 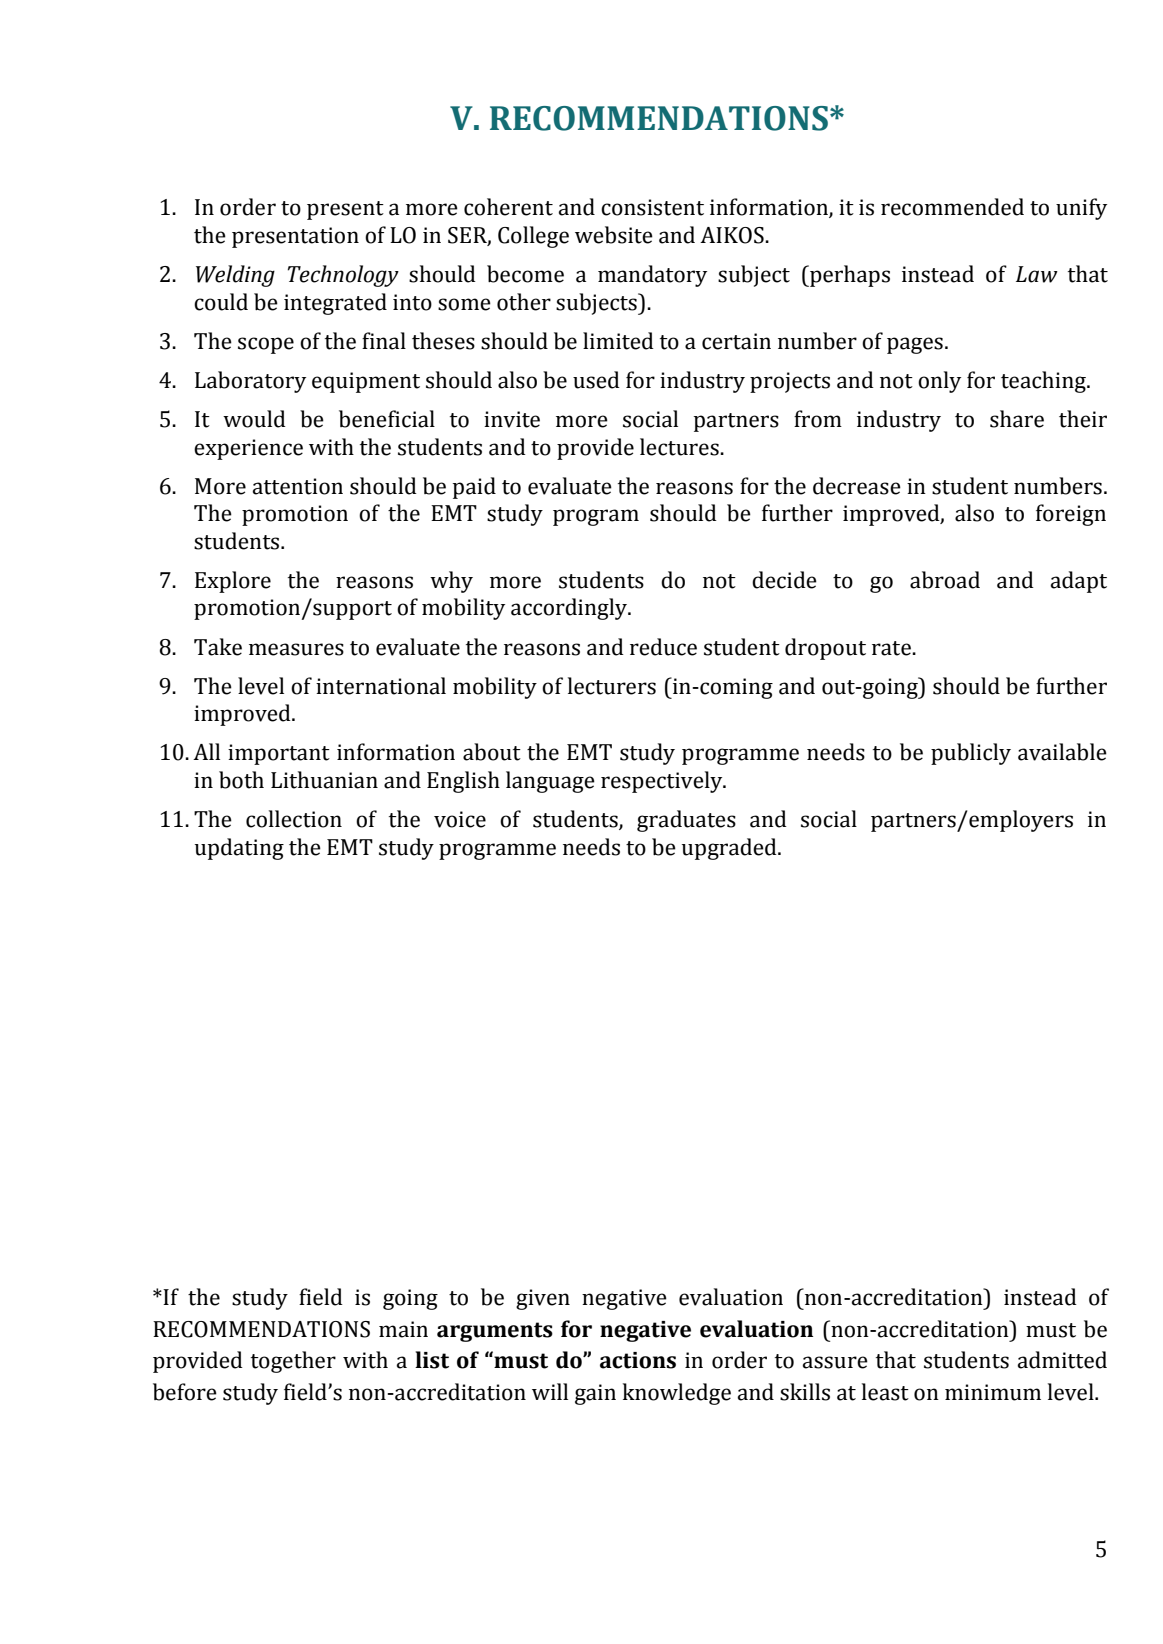 What do you see at coordinates (294, 819) in the screenshot?
I see `collection` at bounding box center [294, 819].
